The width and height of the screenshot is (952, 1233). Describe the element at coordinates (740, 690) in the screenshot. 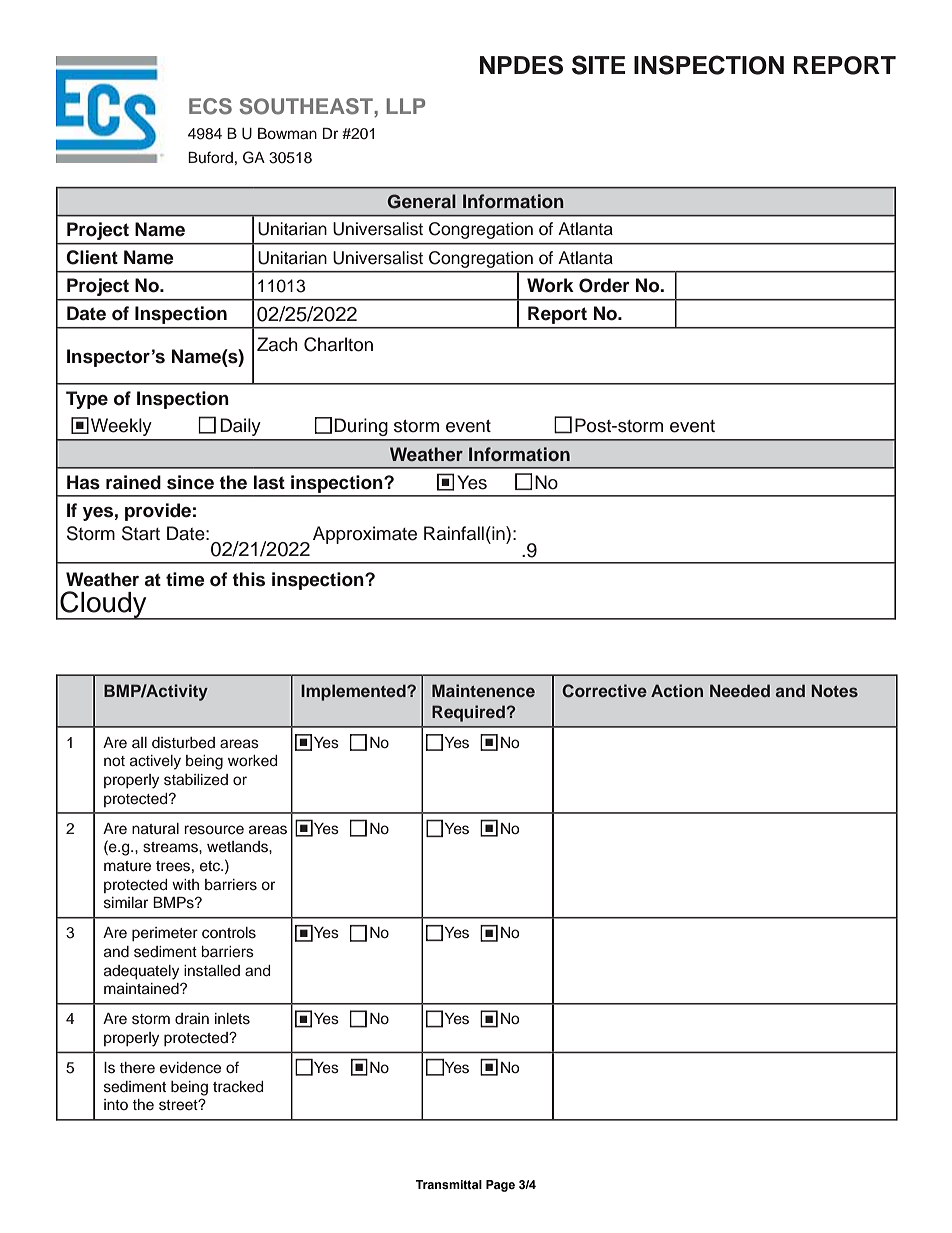

I see `Needed` at that location.
